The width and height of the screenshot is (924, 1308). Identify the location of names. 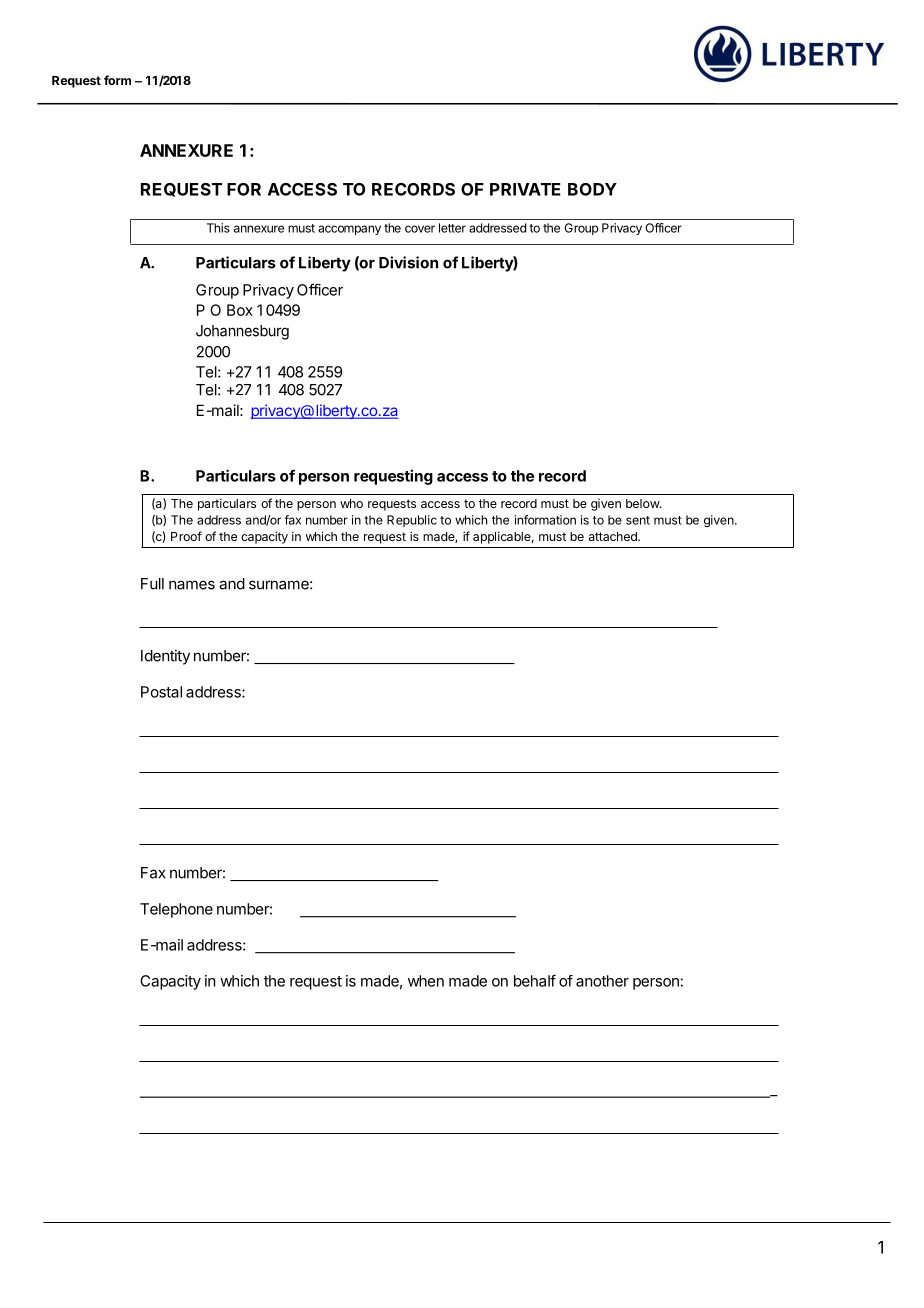
(192, 585).
